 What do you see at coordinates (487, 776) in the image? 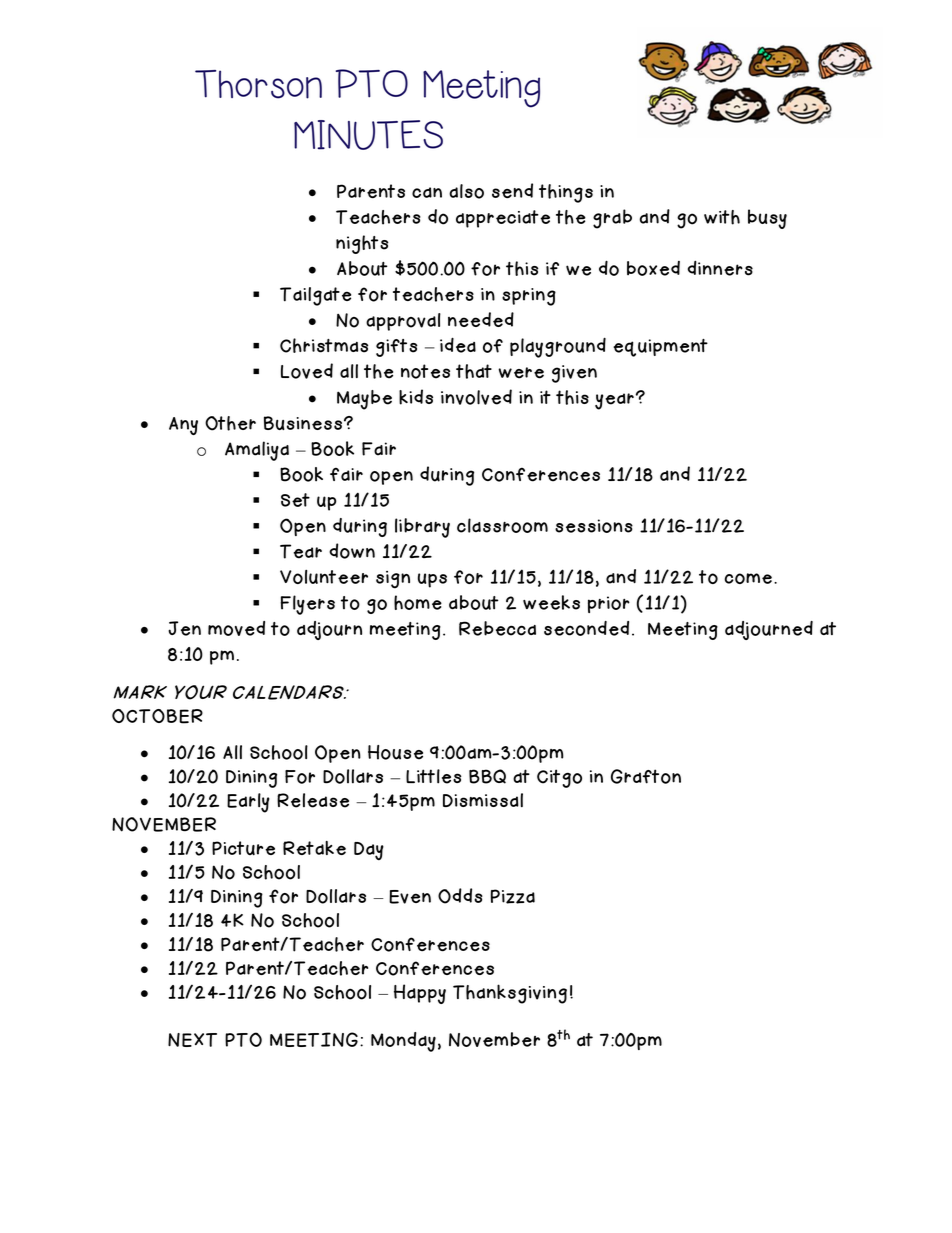
I see `BBQ` at bounding box center [487, 776].
